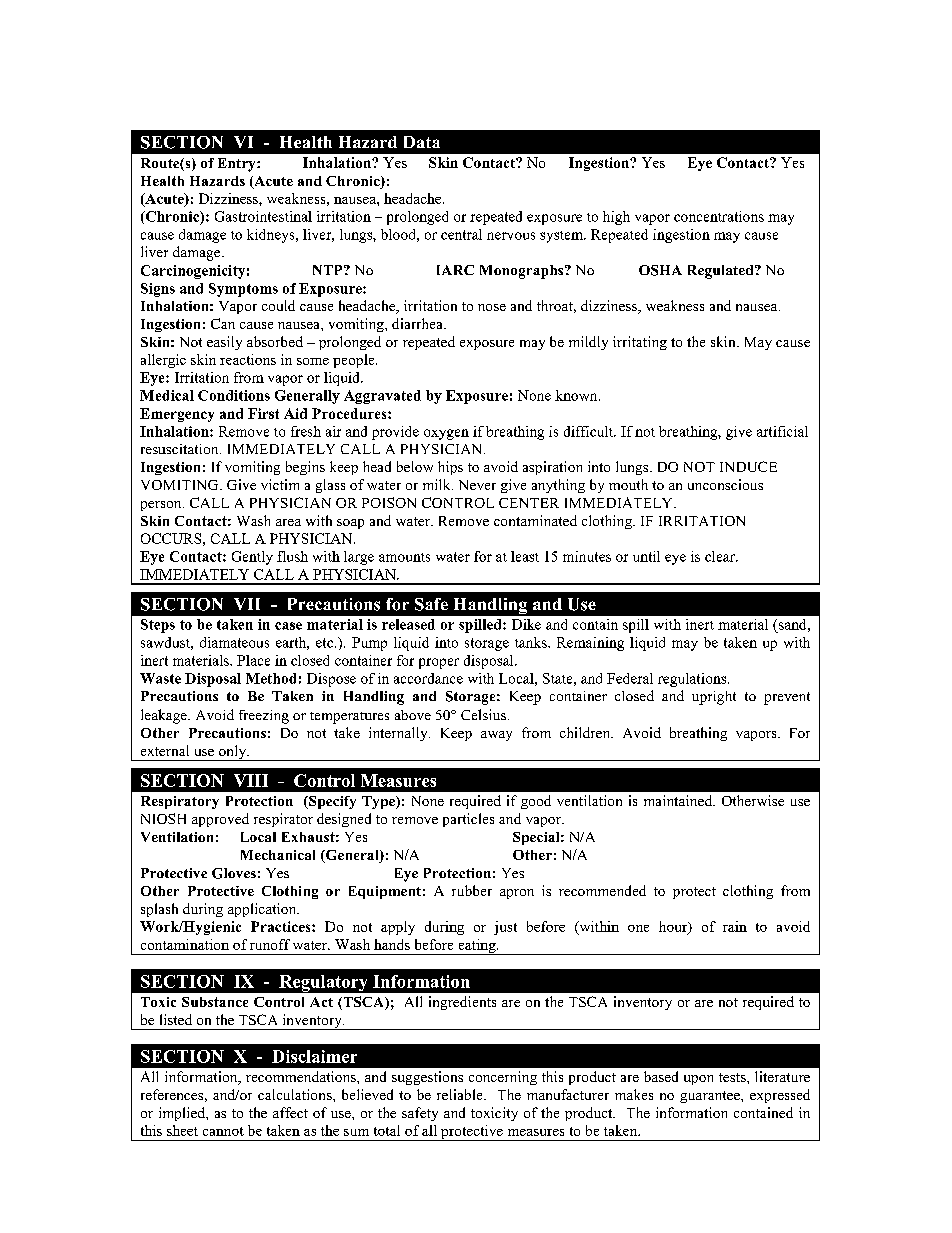  What do you see at coordinates (461, 1094) in the screenshot?
I see `reliable` at bounding box center [461, 1094].
